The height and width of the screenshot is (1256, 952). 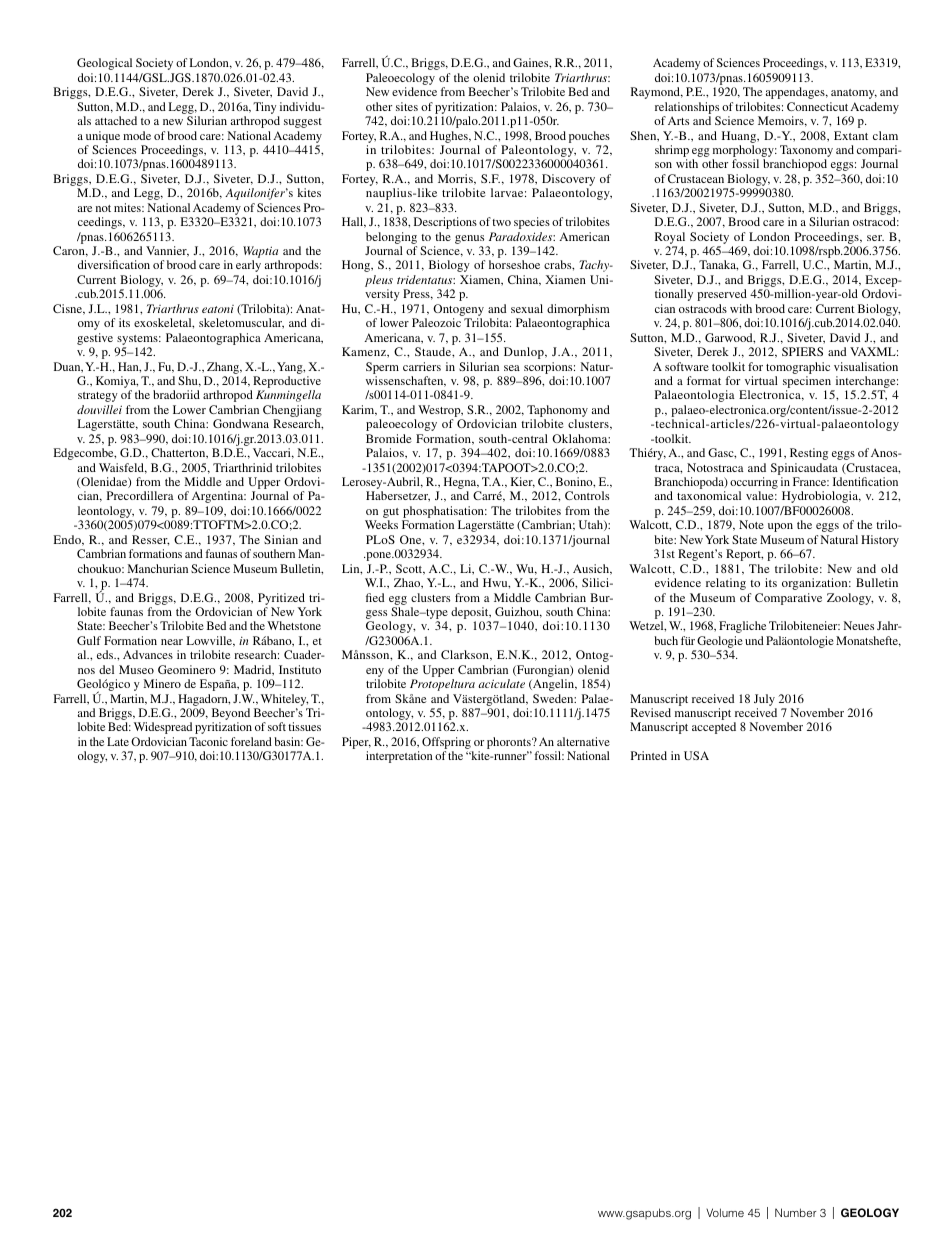 I want to click on mode, so click(x=137, y=135).
